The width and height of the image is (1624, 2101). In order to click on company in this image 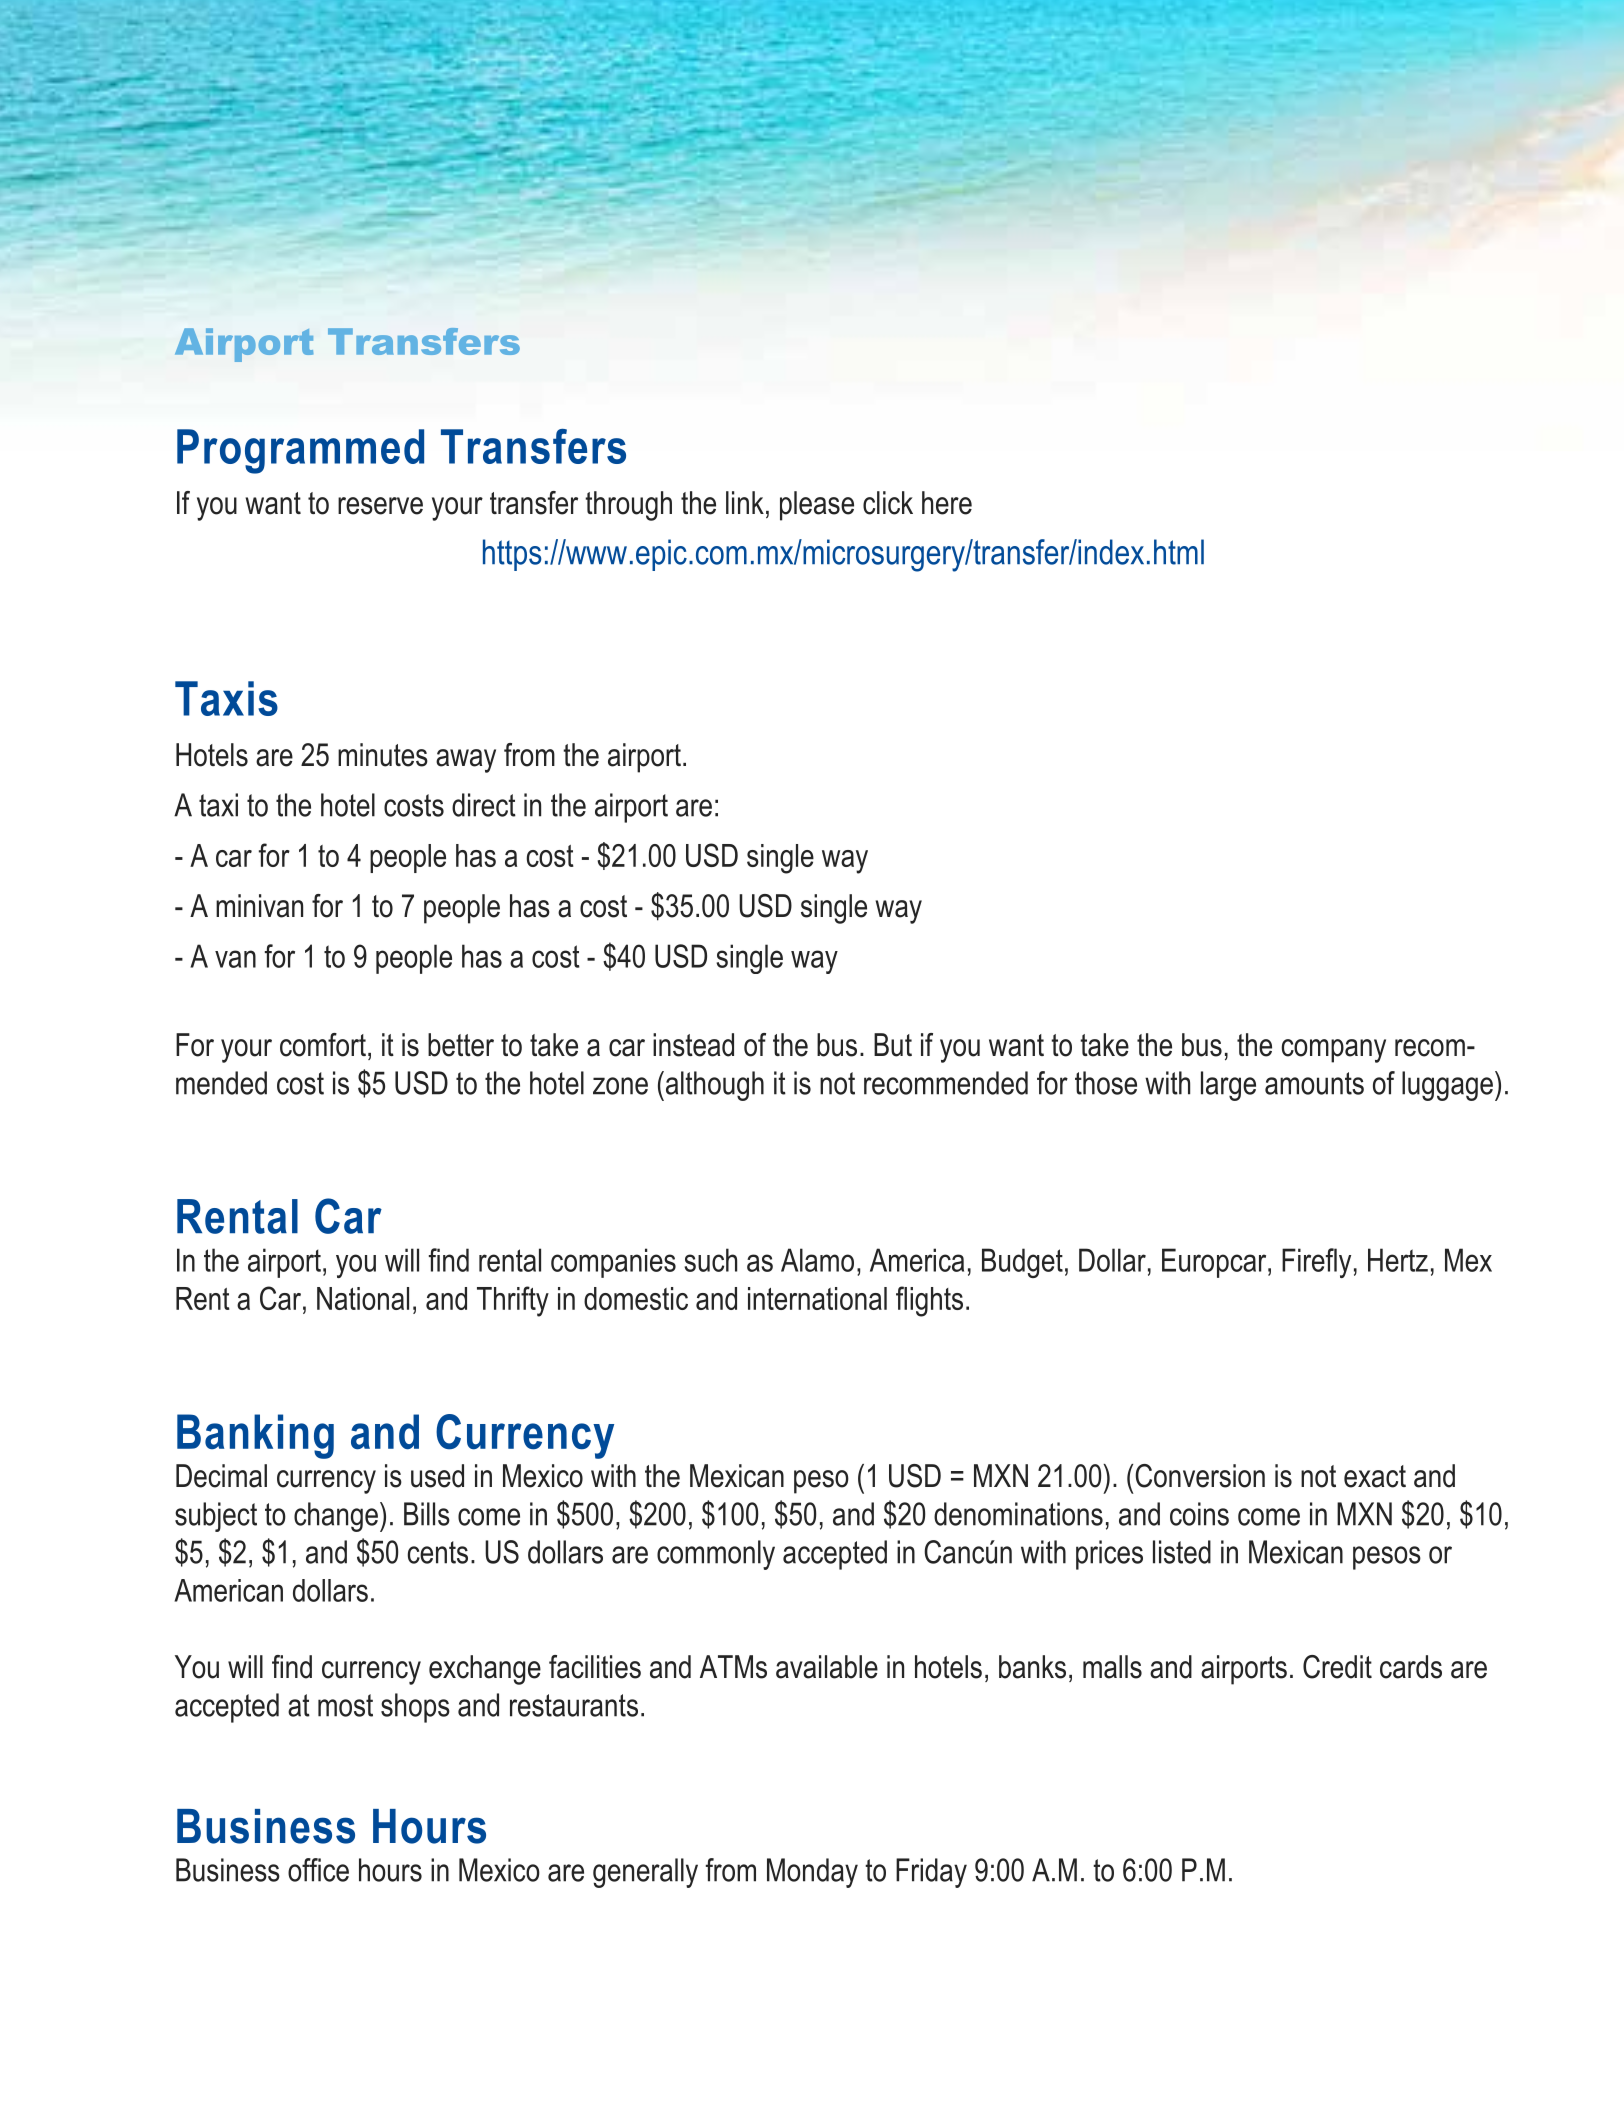, I will do `click(1333, 1051)`.
